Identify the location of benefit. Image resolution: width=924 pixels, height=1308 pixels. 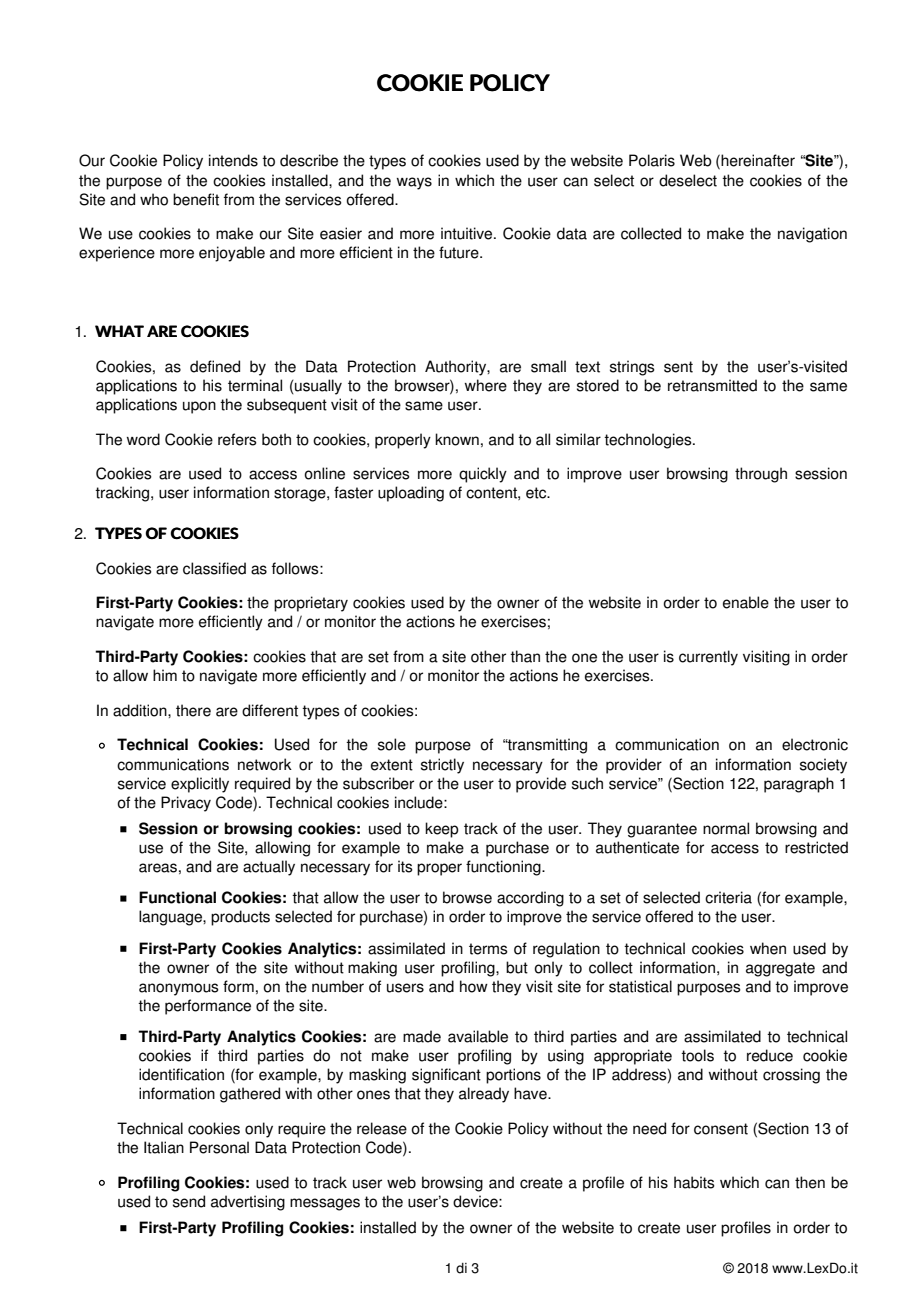
(196, 199).
